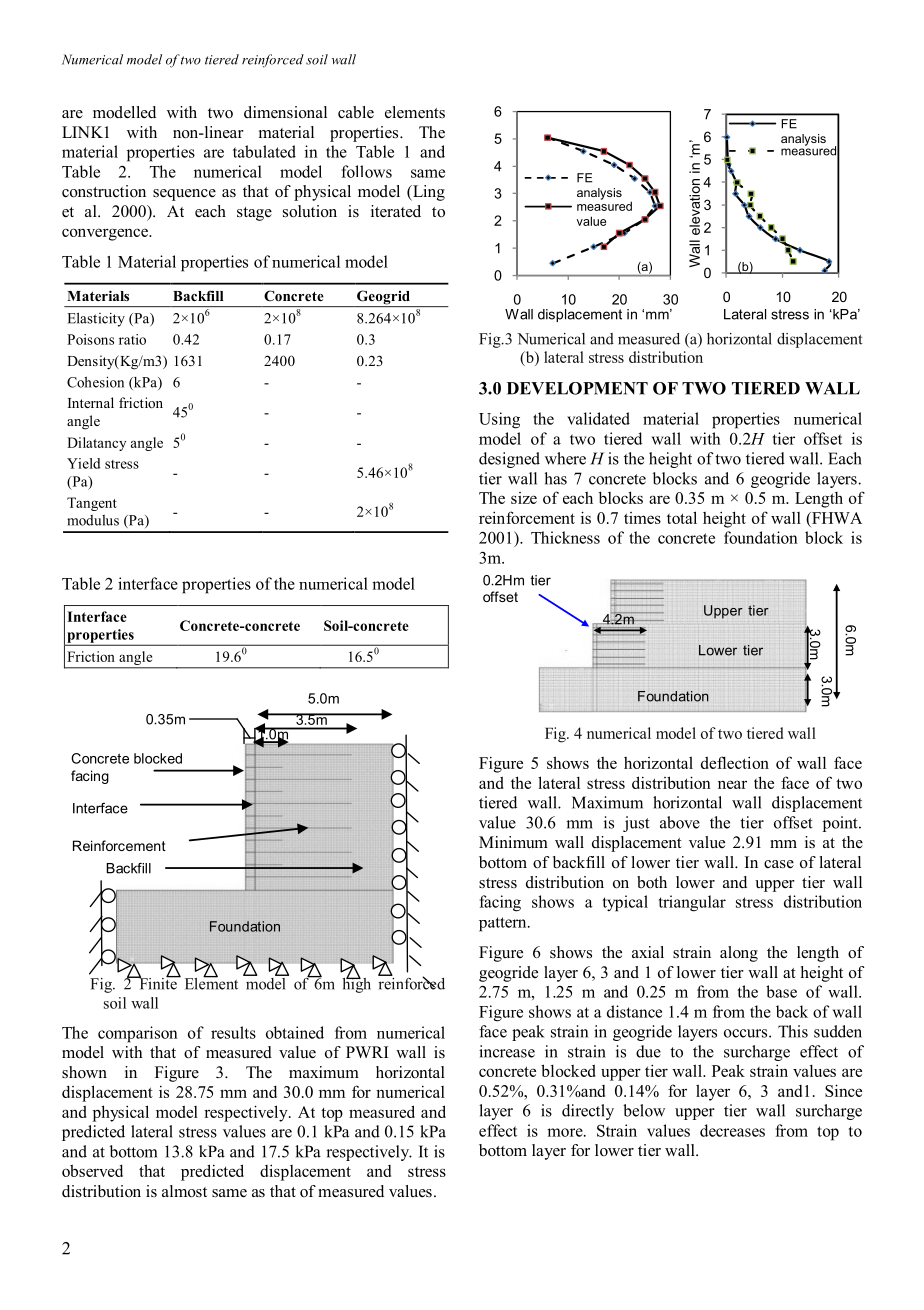 This image has height=1310, width=924. What do you see at coordinates (735, 762) in the image?
I see `deflection` at bounding box center [735, 762].
